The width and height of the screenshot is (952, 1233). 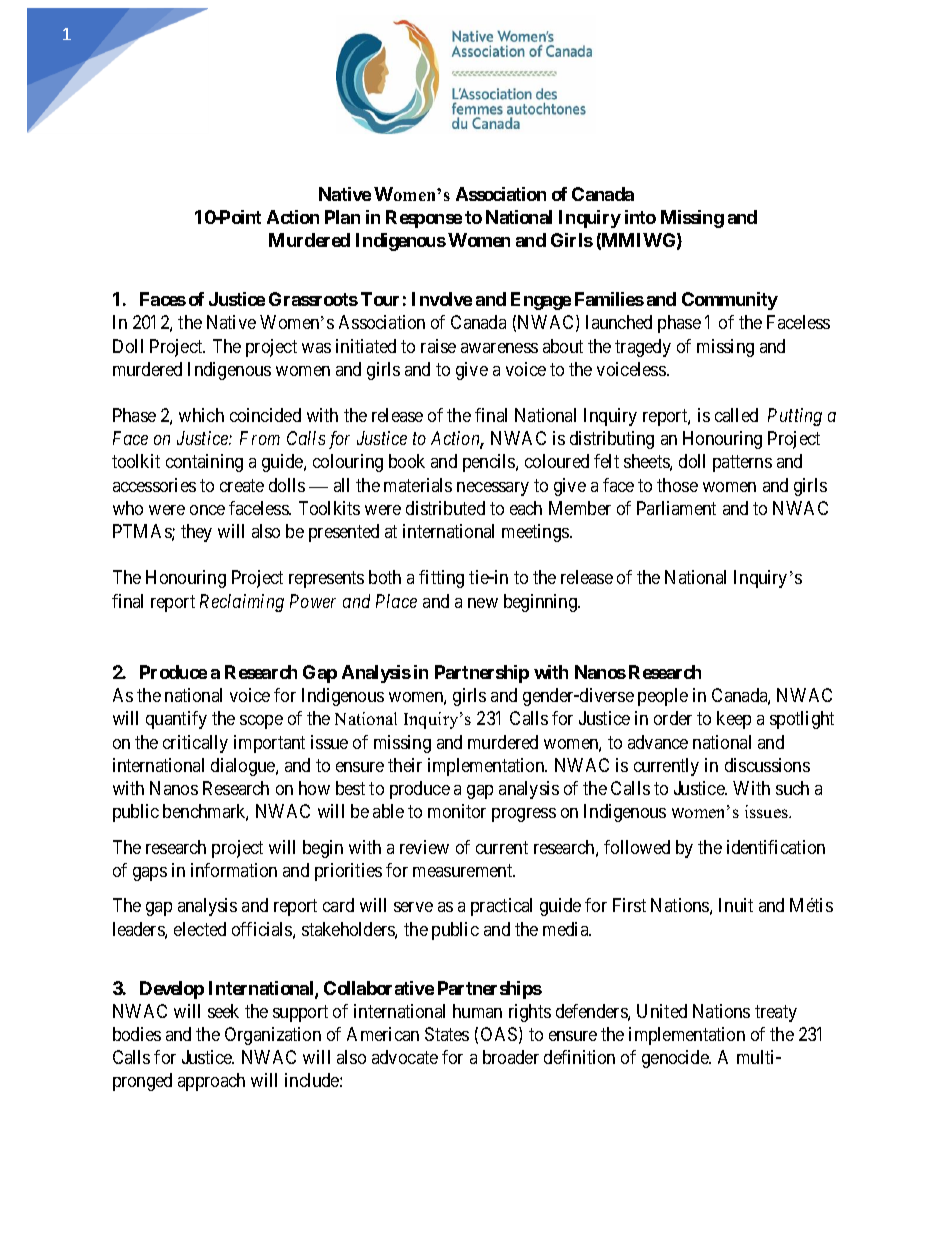 What do you see at coordinates (424, 219) in the screenshot?
I see `Response` at bounding box center [424, 219].
